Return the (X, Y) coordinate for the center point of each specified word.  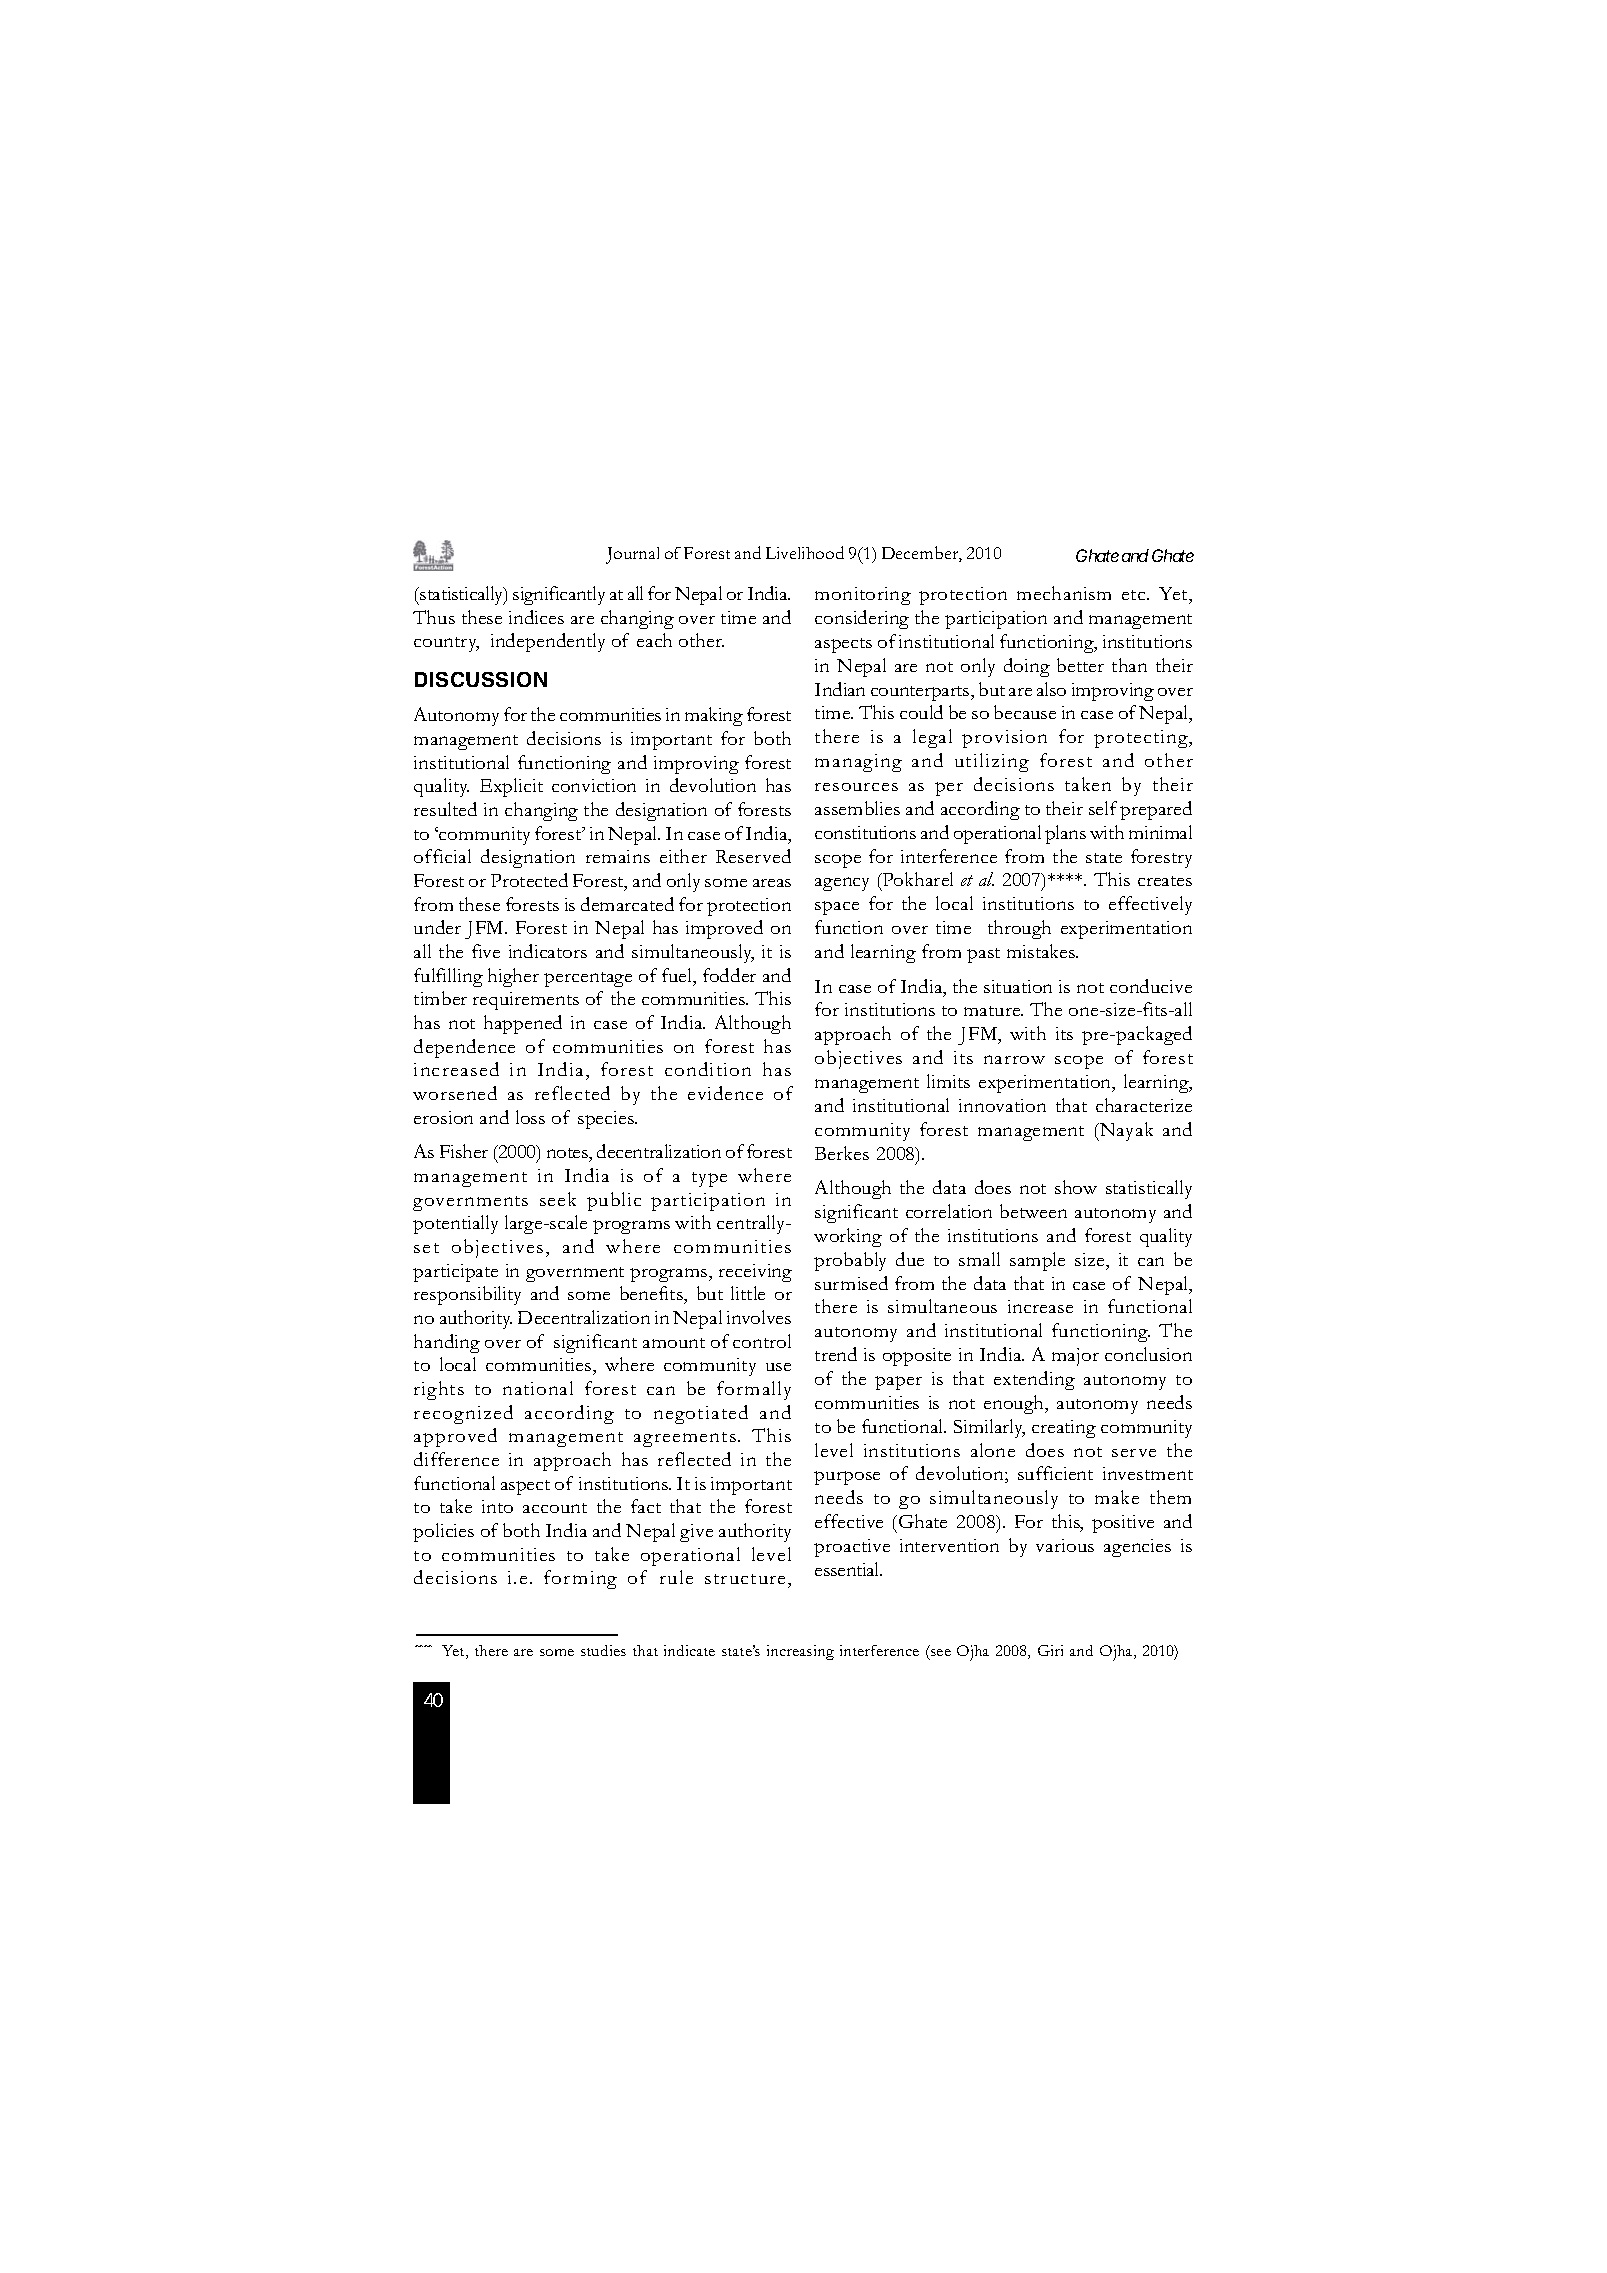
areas (772, 883)
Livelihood (805, 552)
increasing (800, 1652)
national (538, 1388)
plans (1065, 834)
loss (530, 1117)
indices (536, 617)
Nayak (1125, 1131)
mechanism (1064, 593)
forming (580, 1579)
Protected (529, 880)
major (1075, 1357)
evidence (725, 1093)
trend (836, 1354)
